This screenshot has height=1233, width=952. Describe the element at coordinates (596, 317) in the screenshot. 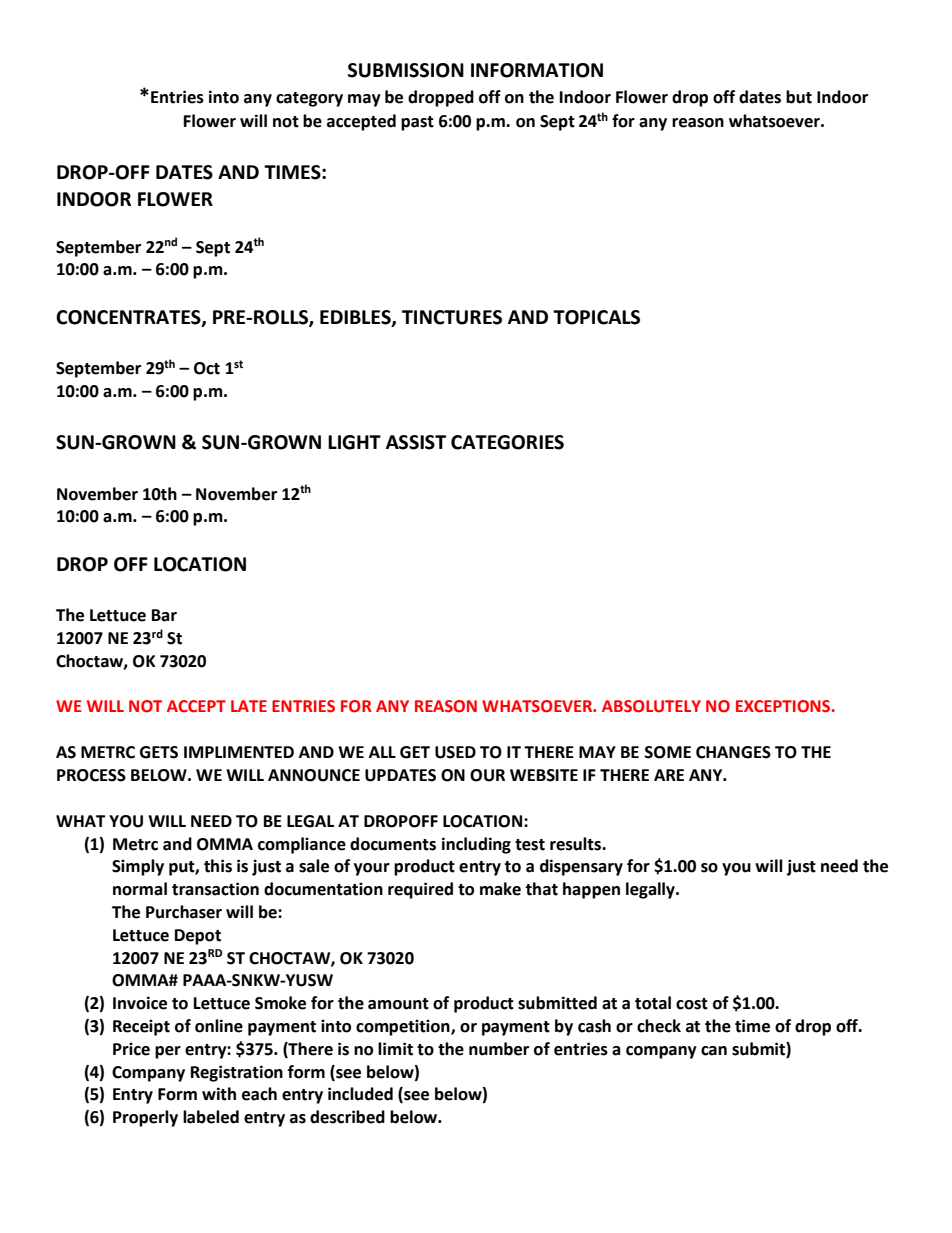

I see `TOPICALS` at that location.
